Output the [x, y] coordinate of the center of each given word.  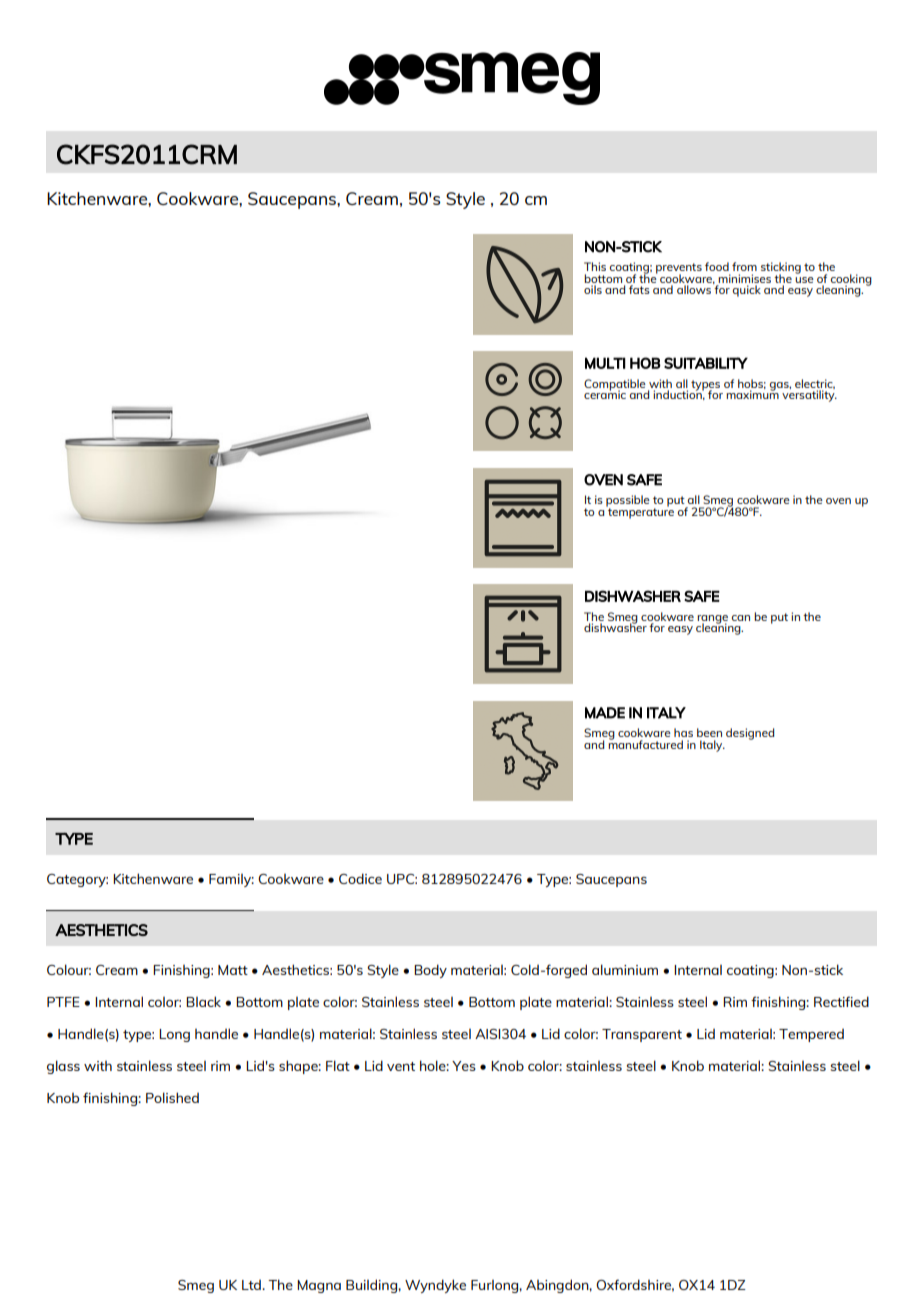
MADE [605, 713]
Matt [233, 970]
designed [750, 734]
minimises [744, 278]
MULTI [605, 363]
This [595, 266]
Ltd [252, 1285]
